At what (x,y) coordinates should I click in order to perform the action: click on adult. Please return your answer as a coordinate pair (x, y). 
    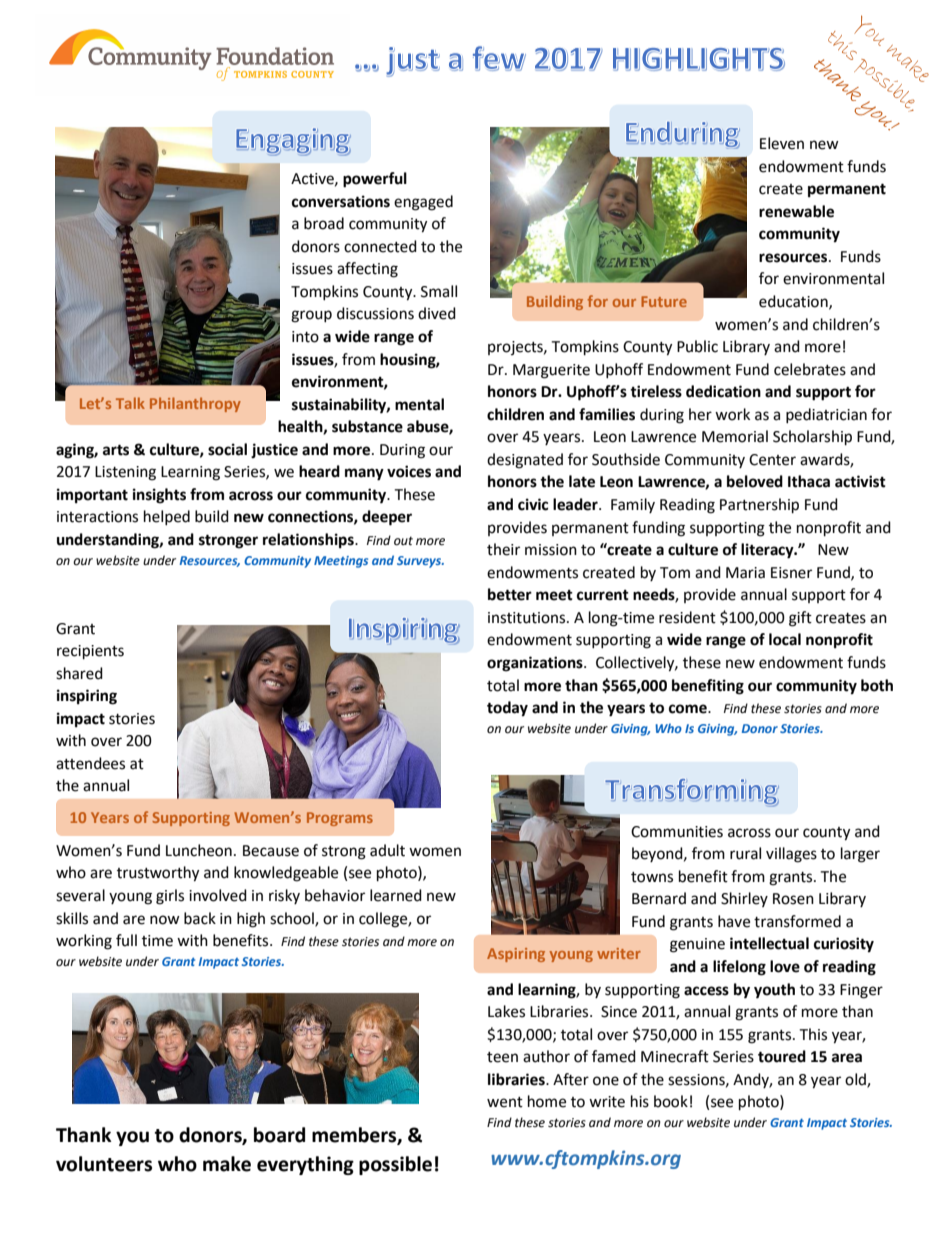
    Looking at the image, I should click on (387, 850).
